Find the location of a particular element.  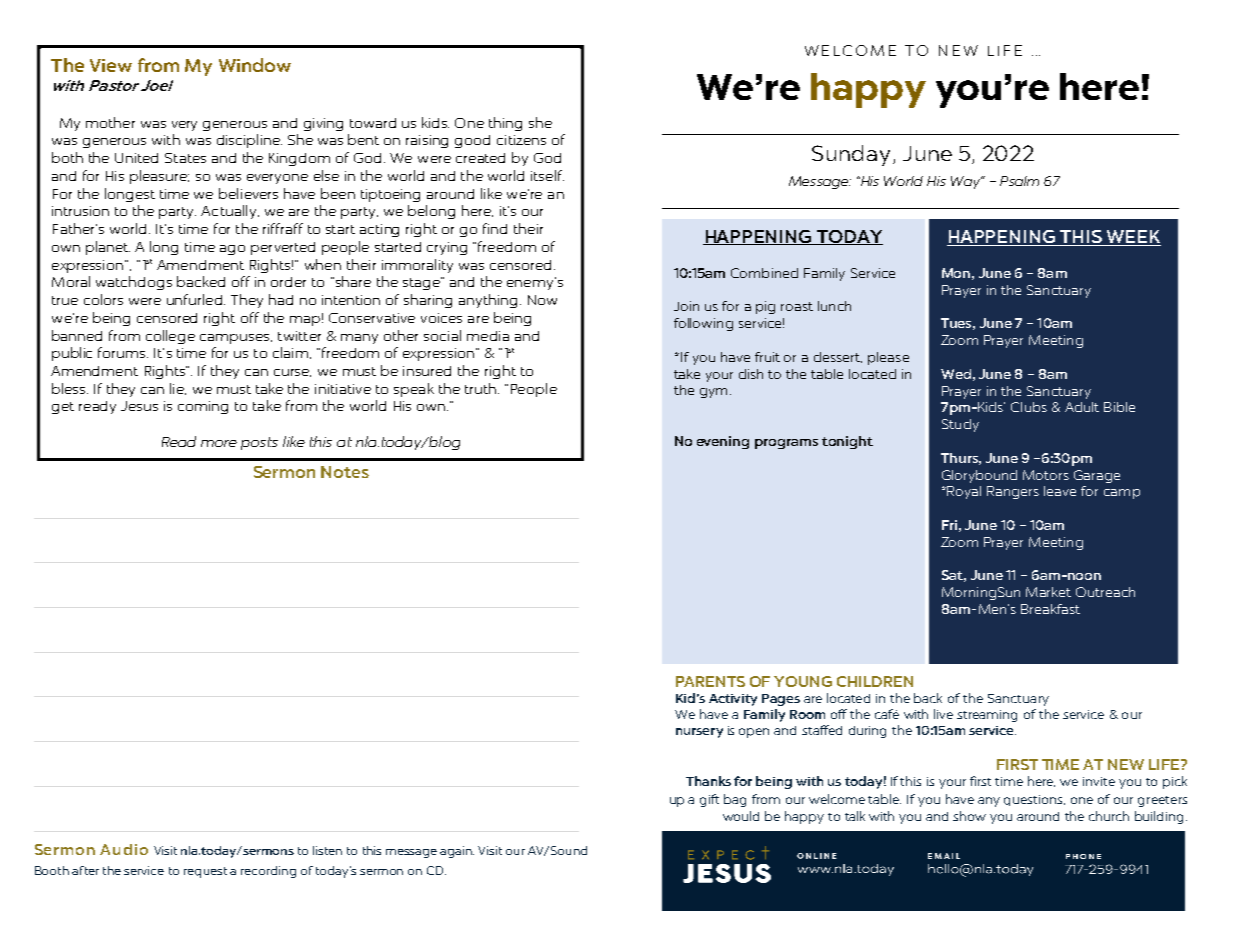

Market is located at coordinates (1048, 592).
